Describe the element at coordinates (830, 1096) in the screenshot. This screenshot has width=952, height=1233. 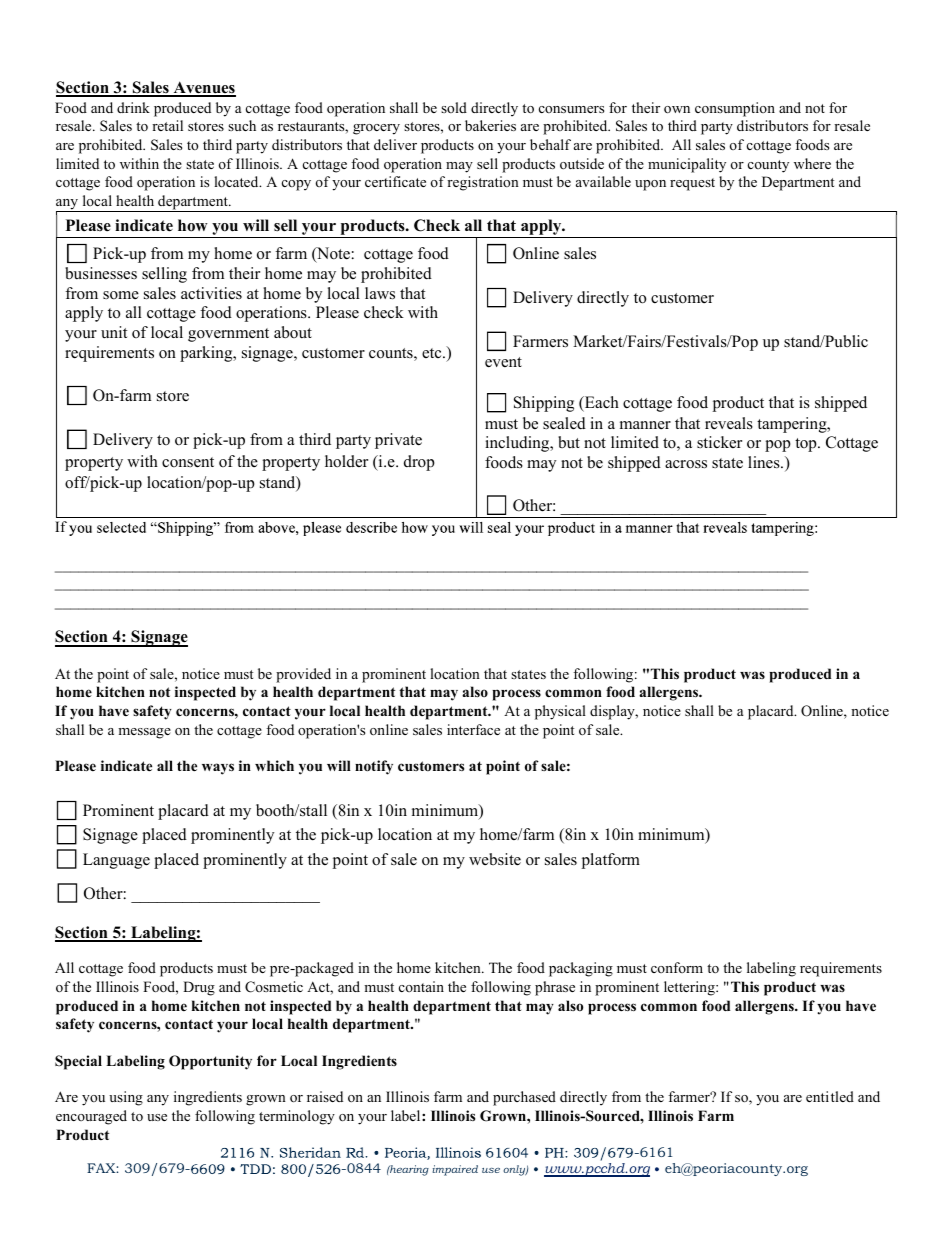
I see `entitled` at that location.
